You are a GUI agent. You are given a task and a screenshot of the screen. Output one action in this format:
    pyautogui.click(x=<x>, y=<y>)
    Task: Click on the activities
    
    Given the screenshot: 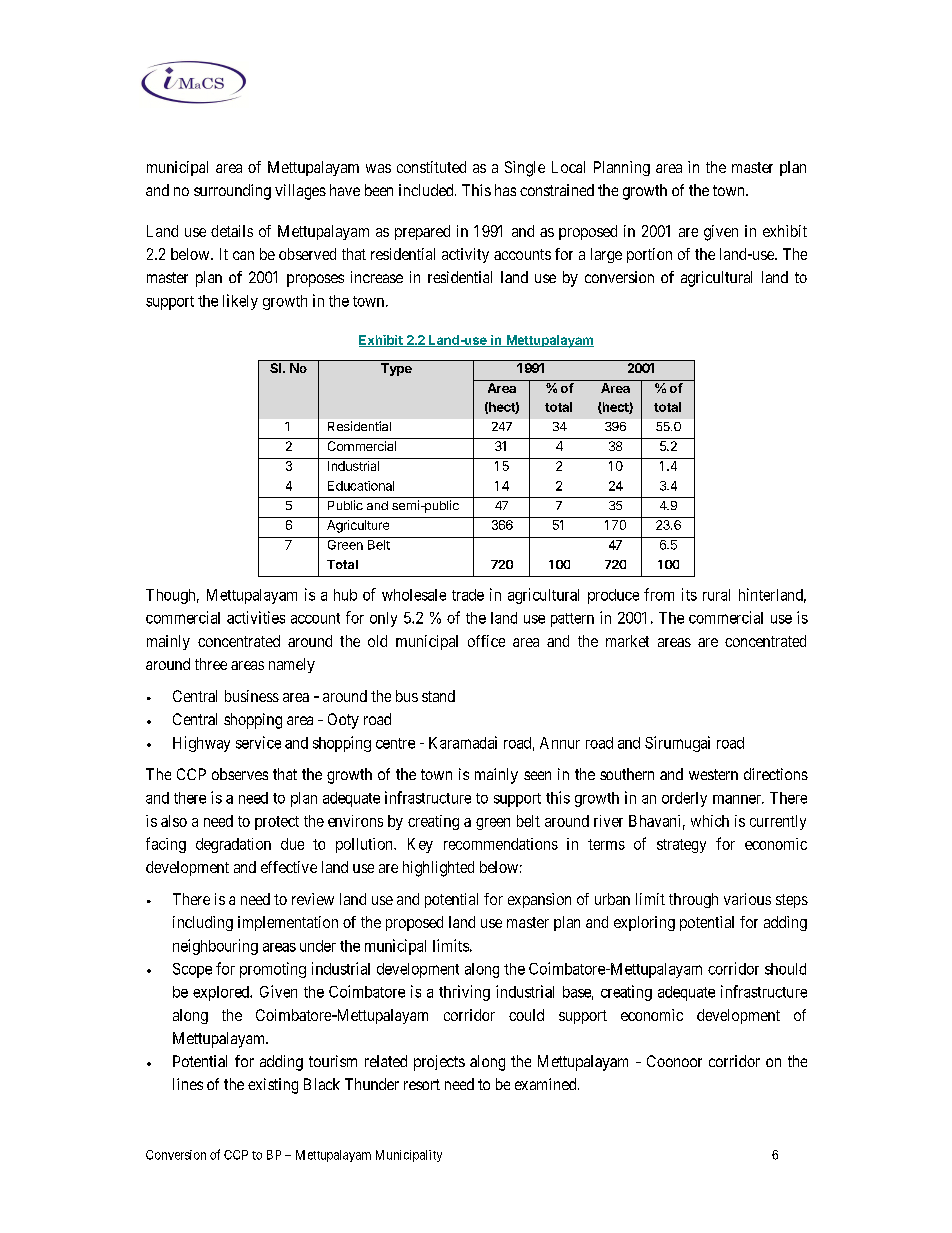 What is the action you would take?
    pyautogui.click(x=256, y=617)
